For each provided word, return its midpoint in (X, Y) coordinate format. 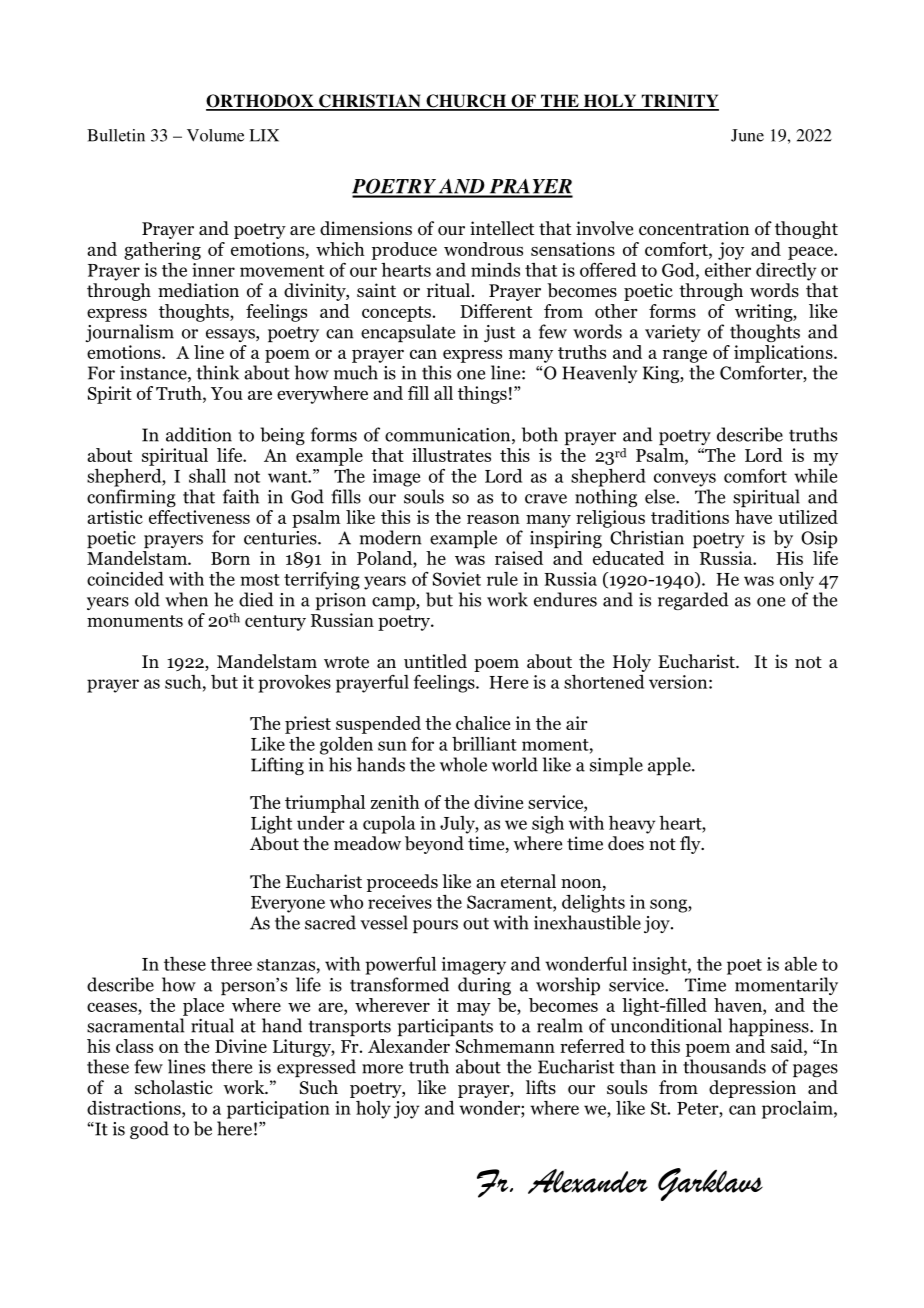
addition (199, 434)
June (747, 135)
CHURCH (466, 102)
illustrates (451, 455)
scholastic (174, 1087)
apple (670, 766)
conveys (685, 480)
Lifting (277, 766)
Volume (215, 135)
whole (463, 764)
